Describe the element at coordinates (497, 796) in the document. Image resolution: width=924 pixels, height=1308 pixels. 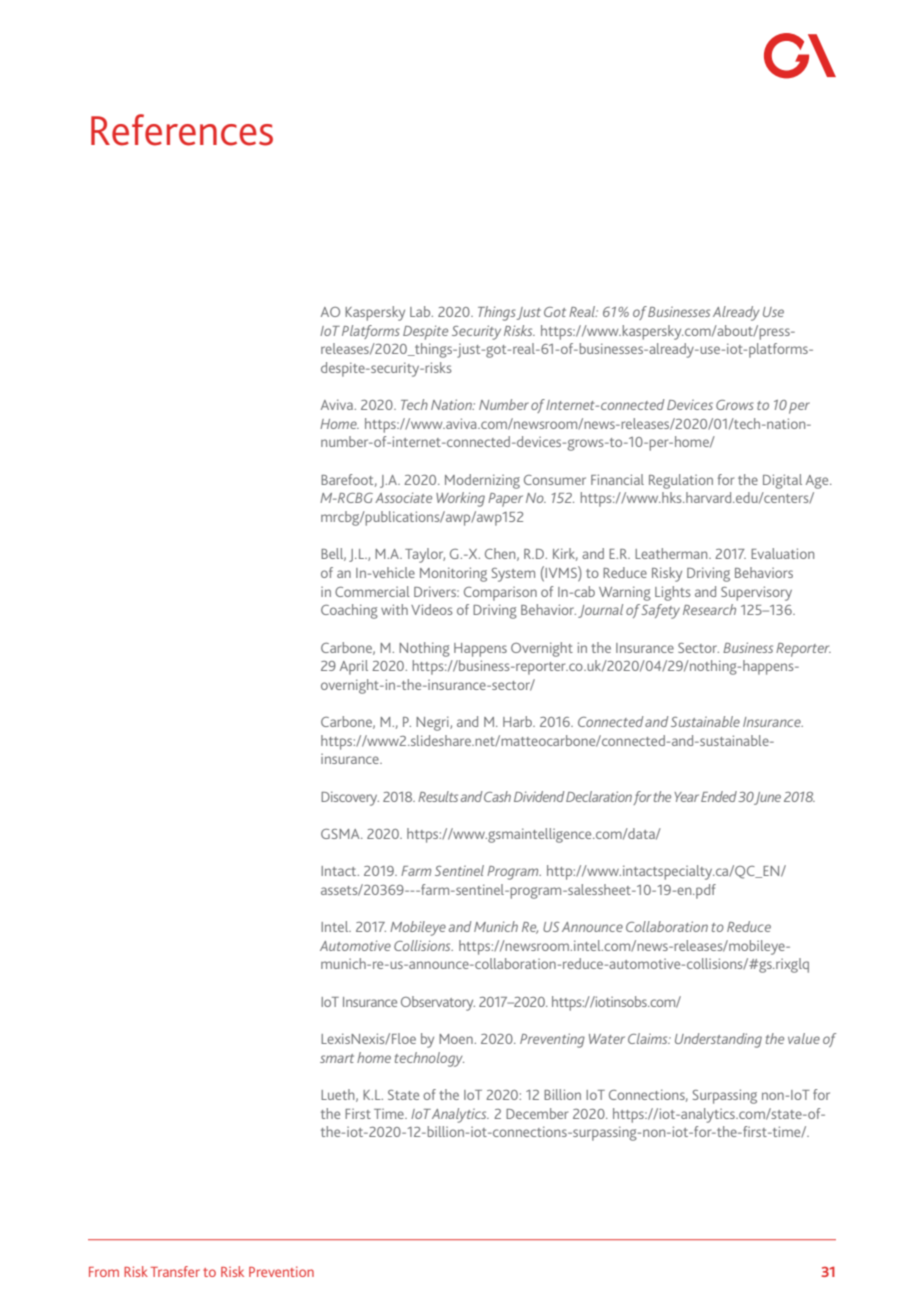
I see `Cash` at that location.
